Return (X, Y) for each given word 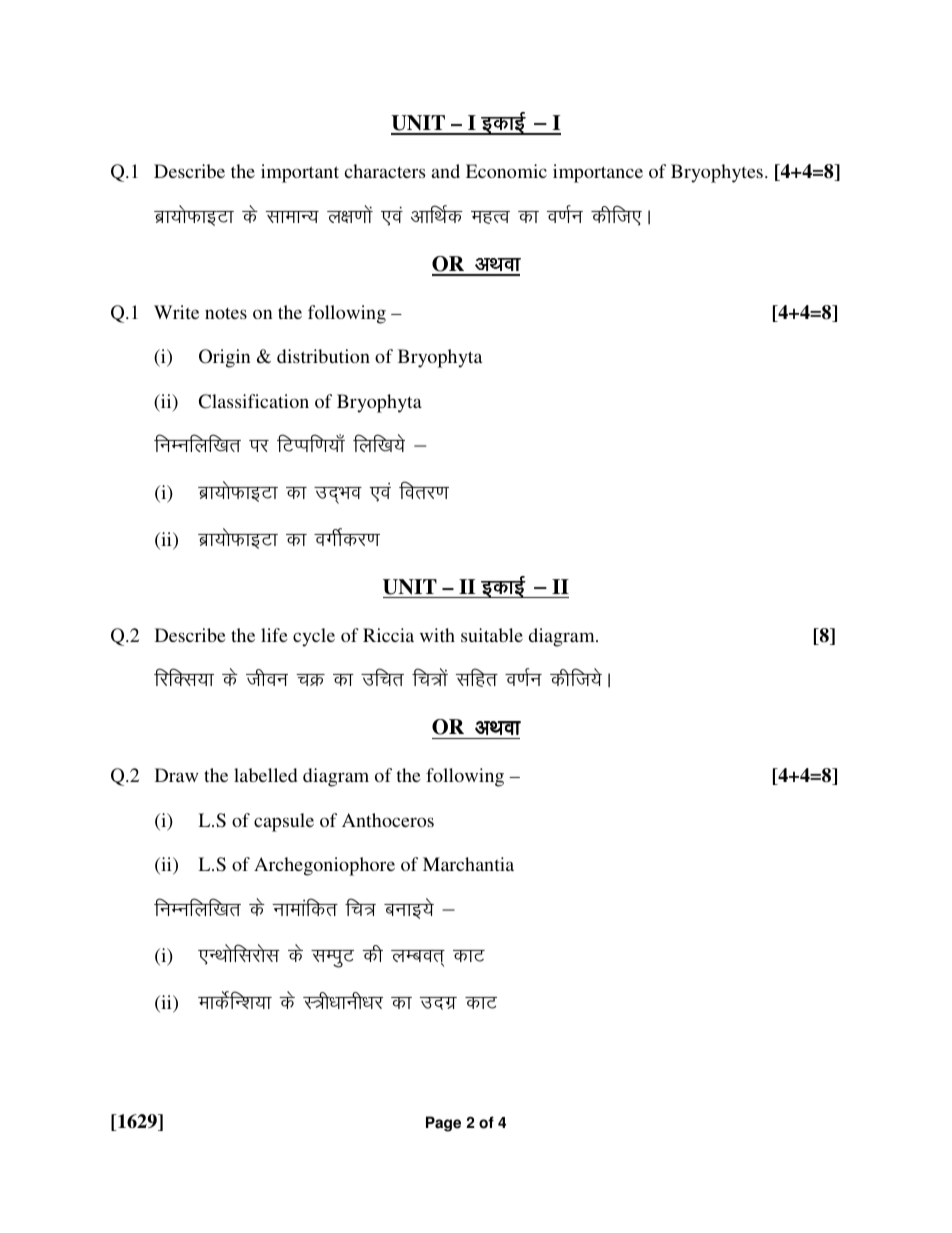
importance (598, 173)
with (437, 635)
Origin (224, 358)
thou (267, 677)
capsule (284, 822)
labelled (265, 775)
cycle (314, 637)
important (300, 173)
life (274, 635)
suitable (492, 635)
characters (384, 171)
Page (443, 1124)
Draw (176, 775)
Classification (254, 401)
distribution (323, 356)
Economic (506, 171)
